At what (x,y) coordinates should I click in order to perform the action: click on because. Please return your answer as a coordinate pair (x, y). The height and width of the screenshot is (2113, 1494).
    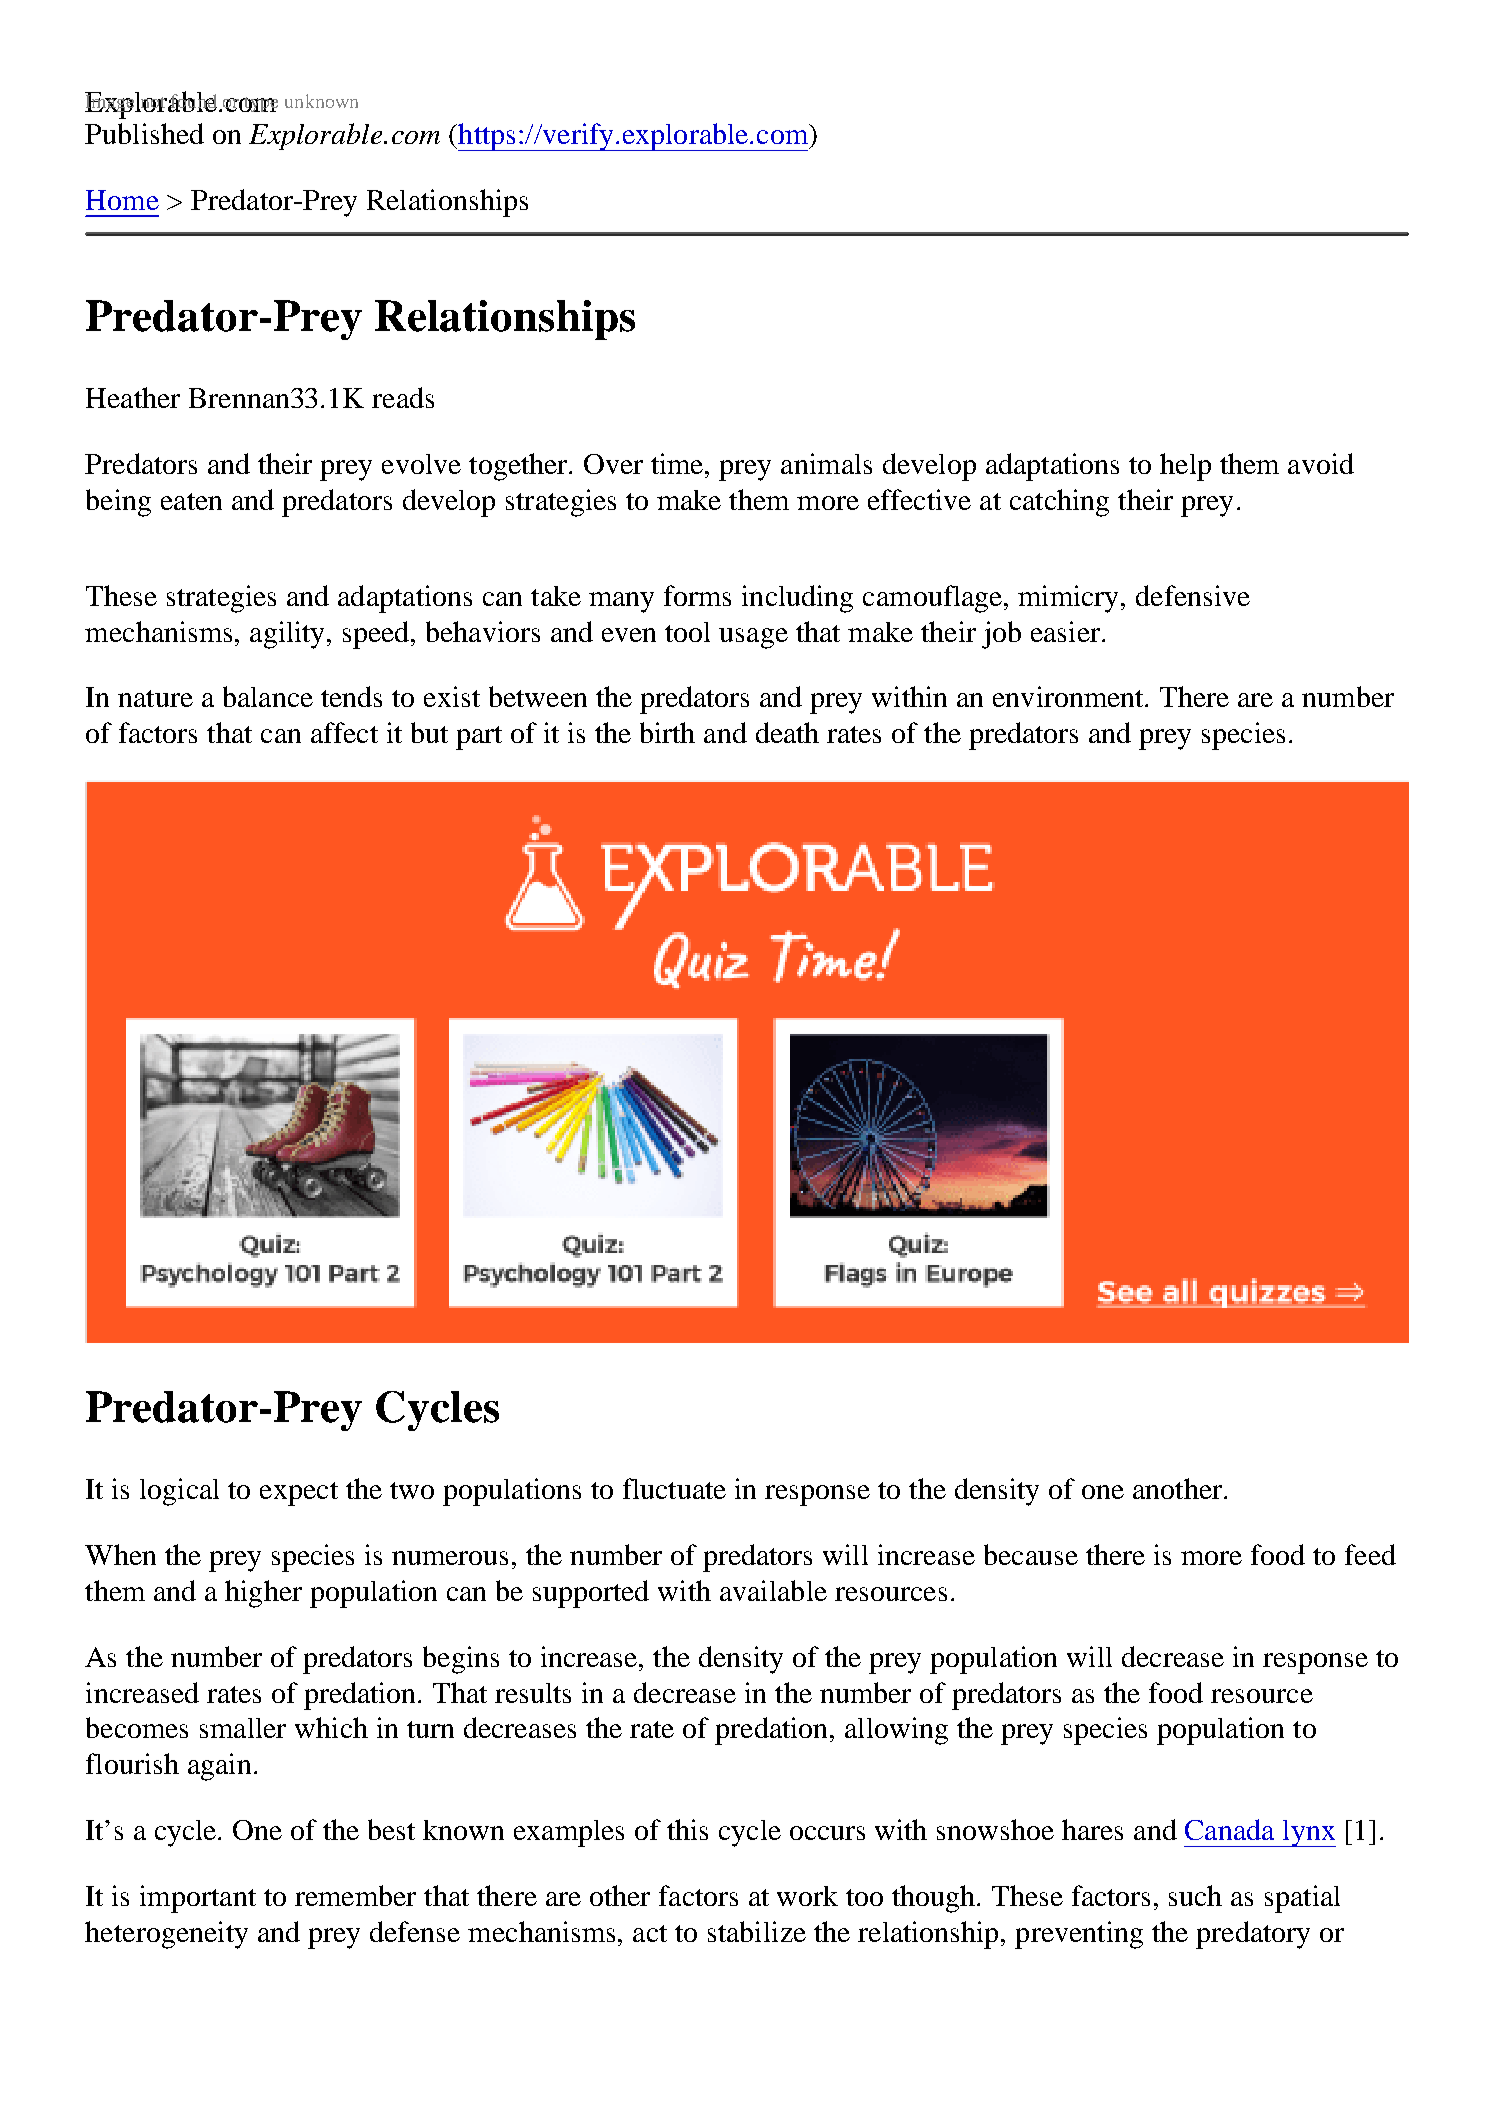
    Looking at the image, I should click on (1031, 1554).
